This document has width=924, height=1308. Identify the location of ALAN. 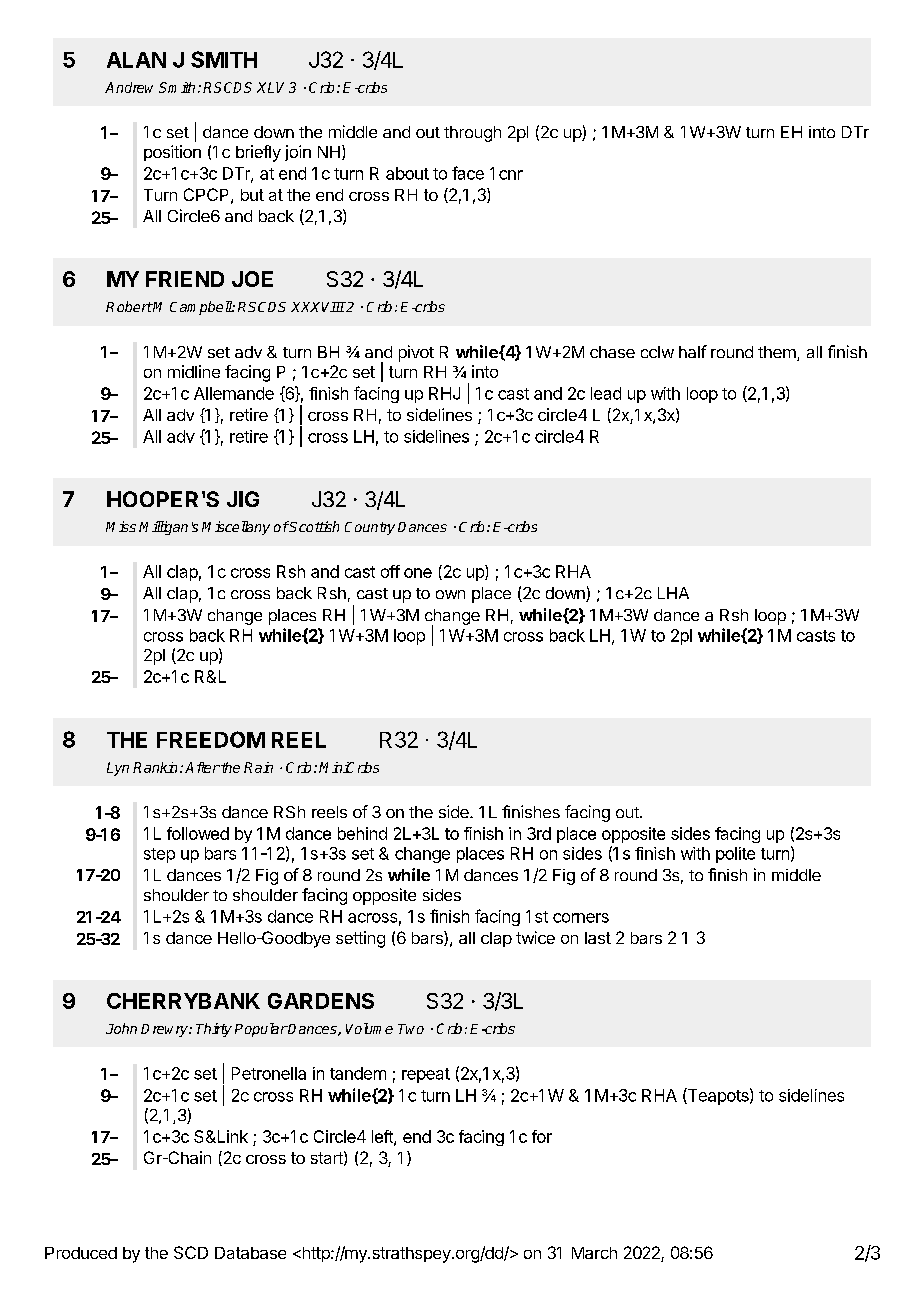
(136, 60).
